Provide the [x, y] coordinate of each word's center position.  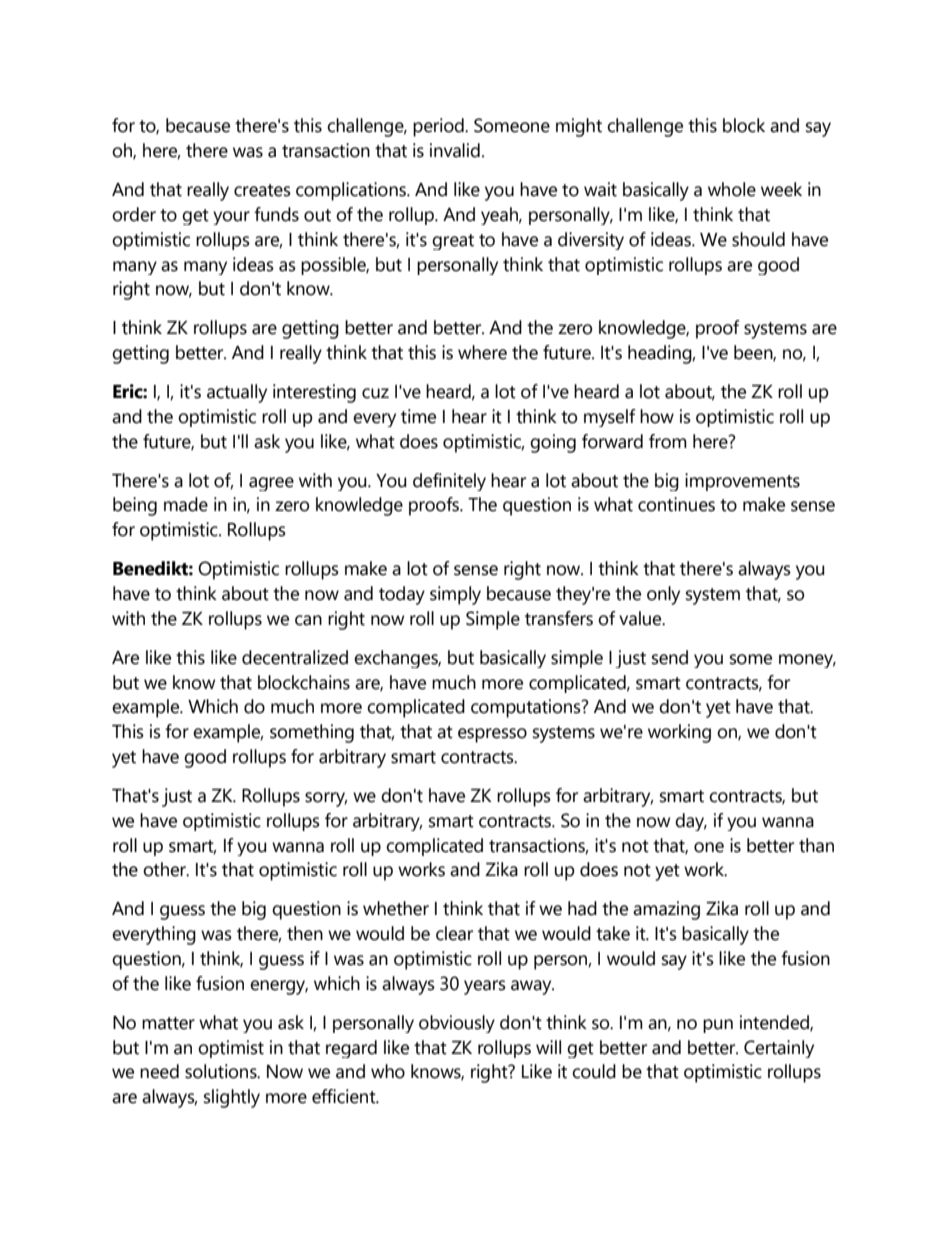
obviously [457, 1024]
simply [455, 595]
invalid [455, 150]
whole [732, 189]
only [663, 595]
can [308, 620]
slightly [232, 1098]
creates [262, 190]
